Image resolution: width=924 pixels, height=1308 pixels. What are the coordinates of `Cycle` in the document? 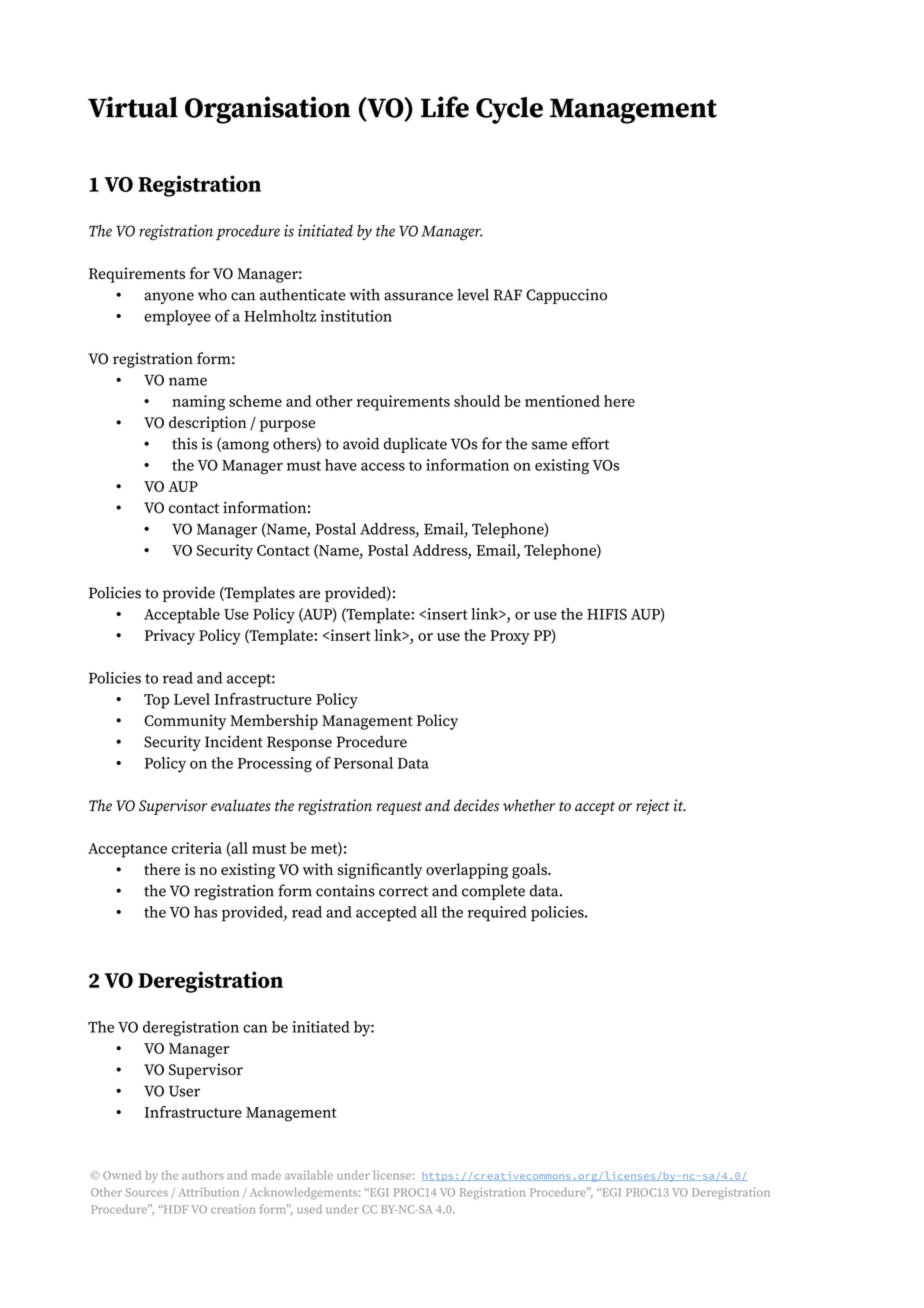 It's located at (509, 110).
